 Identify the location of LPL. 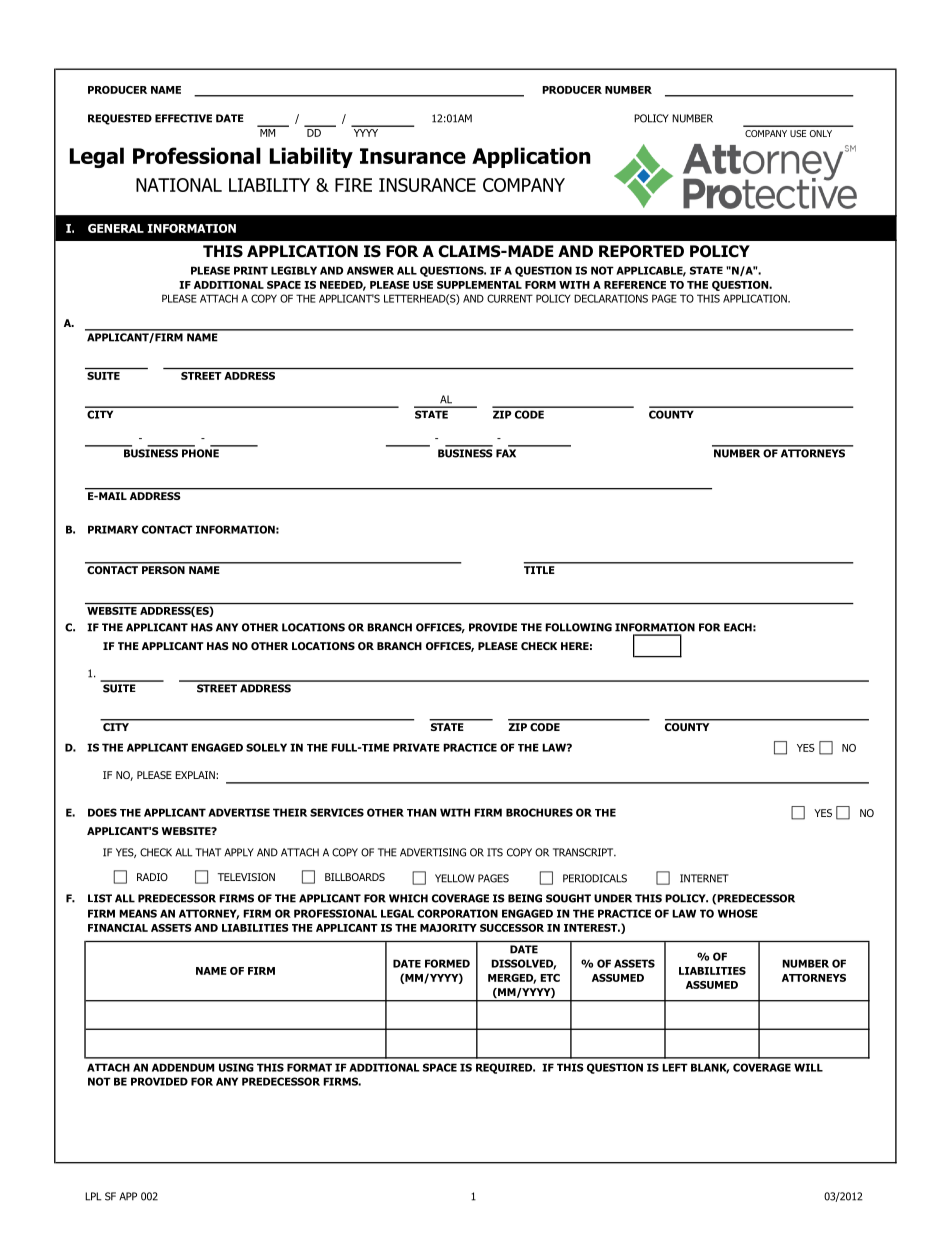
(93, 1196).
